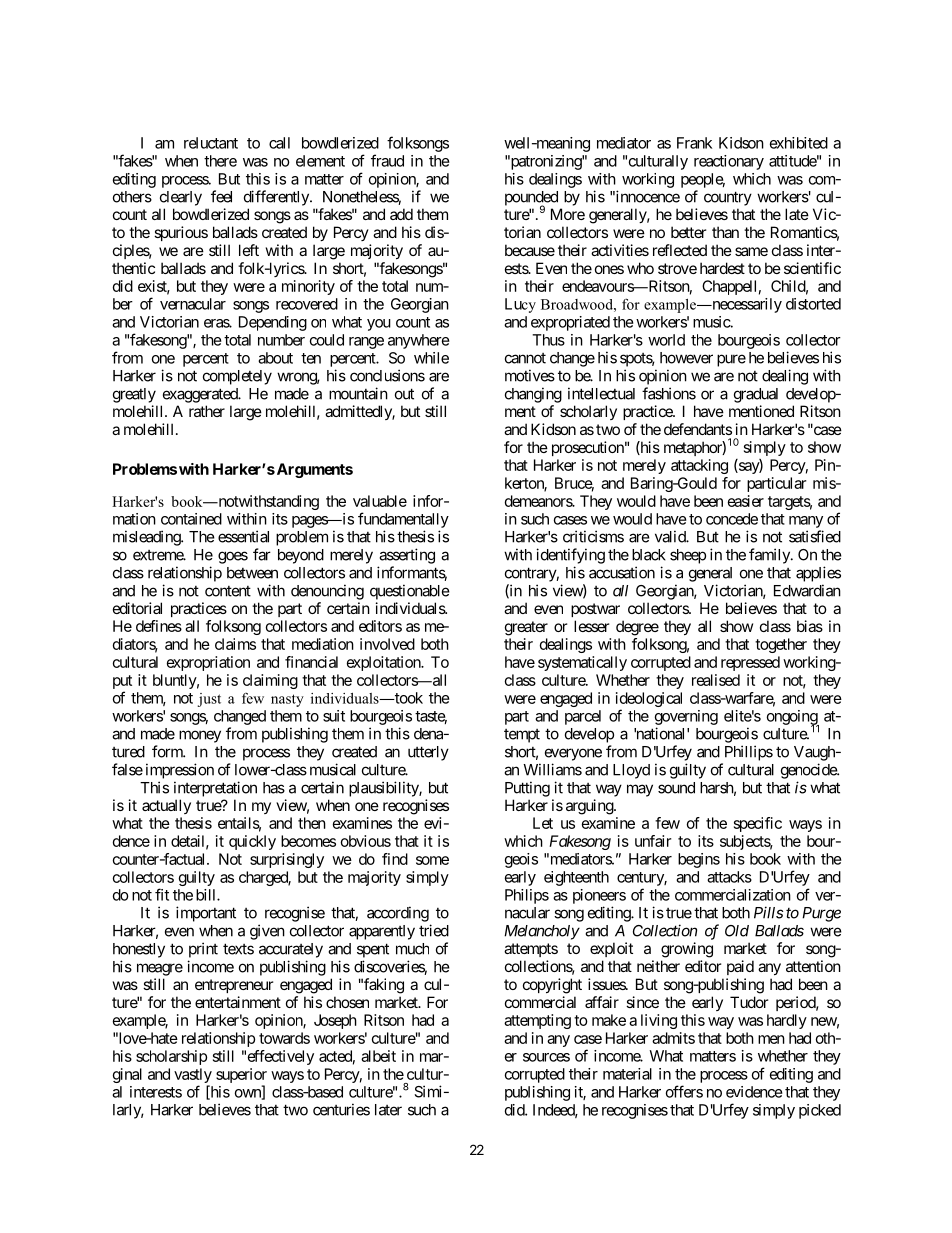 The width and height of the page is (952, 1233). What do you see at coordinates (180, 771) in the page?
I see `impression` at bounding box center [180, 771].
